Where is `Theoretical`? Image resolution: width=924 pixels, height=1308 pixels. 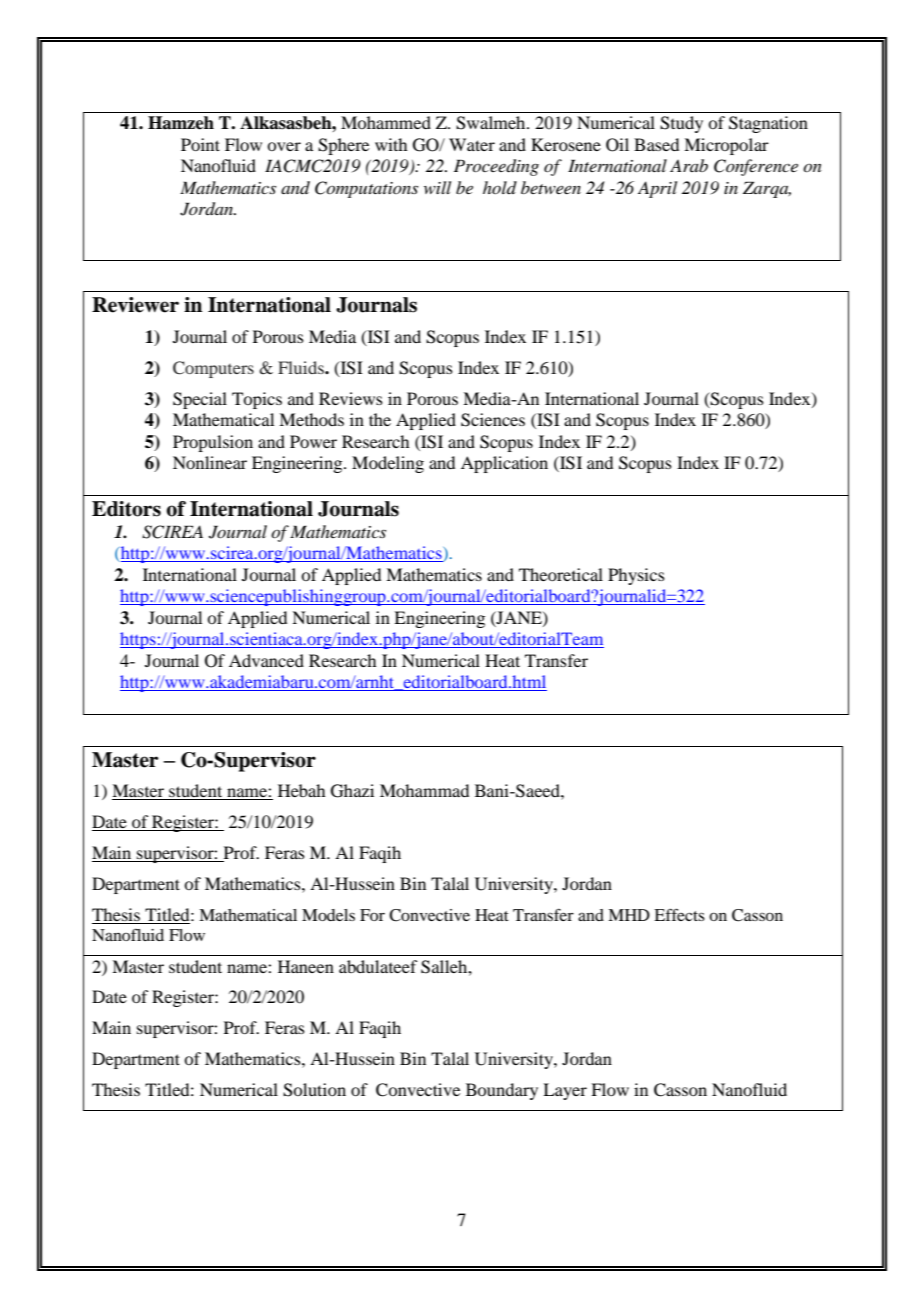 Theoretical is located at coordinates (561, 574).
